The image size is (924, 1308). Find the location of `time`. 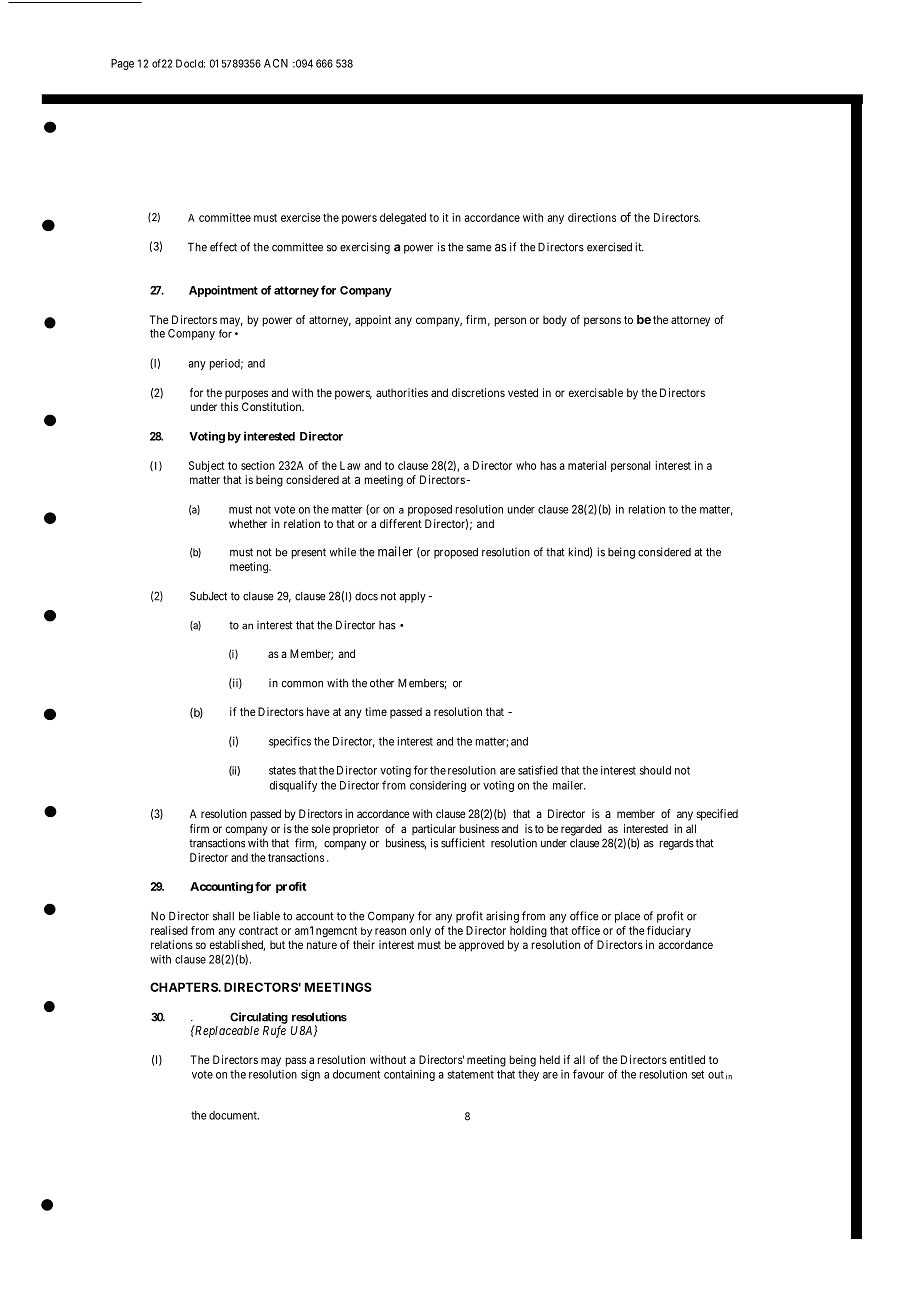

time is located at coordinates (376, 711).
